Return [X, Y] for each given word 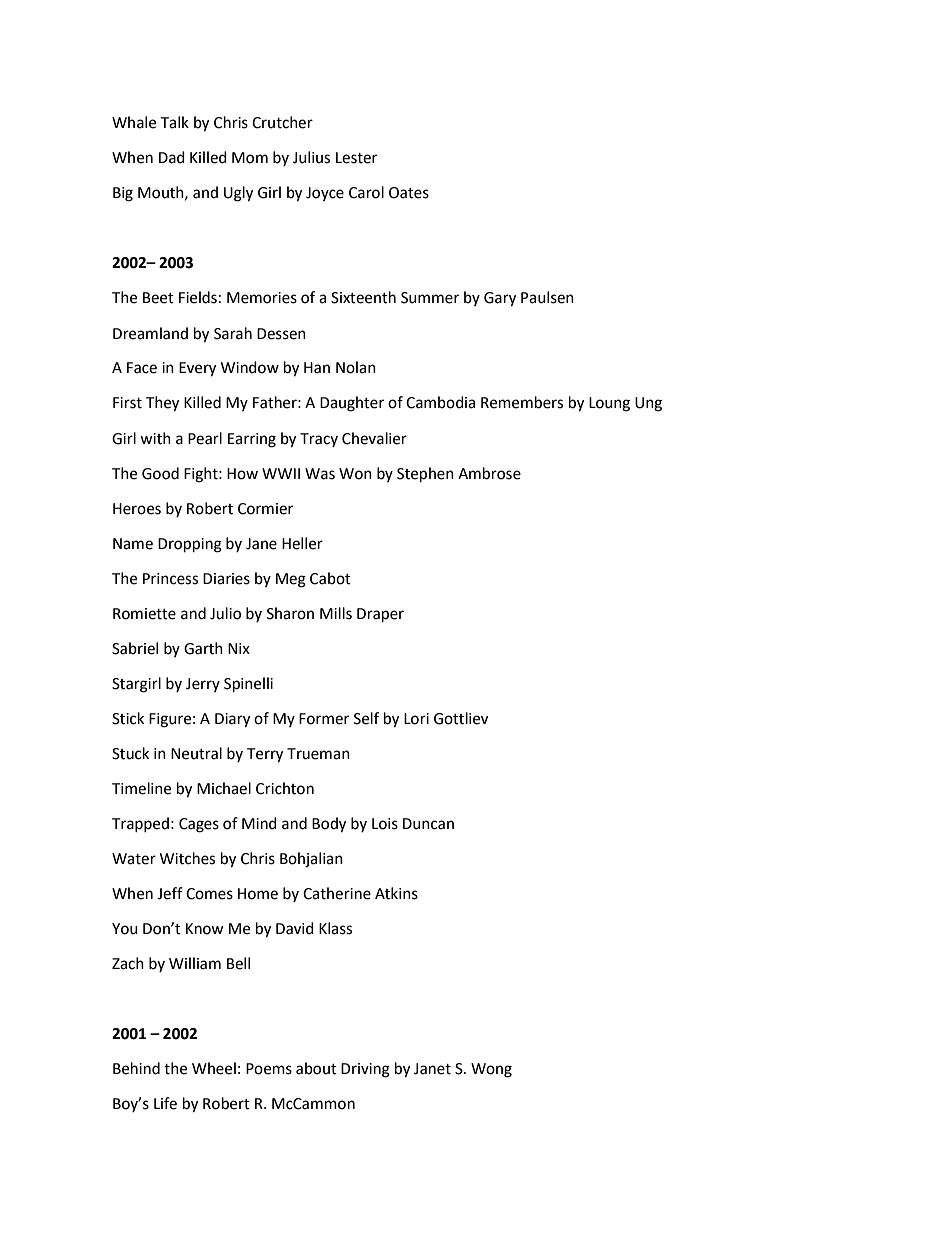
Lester [356, 158]
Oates [409, 193]
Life [165, 1103]
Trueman [318, 754]
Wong [491, 1070]
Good [160, 473]
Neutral [196, 753]
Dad [172, 157]
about [316, 1068]
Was [320, 474]
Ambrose [489, 473]
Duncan [428, 824]
